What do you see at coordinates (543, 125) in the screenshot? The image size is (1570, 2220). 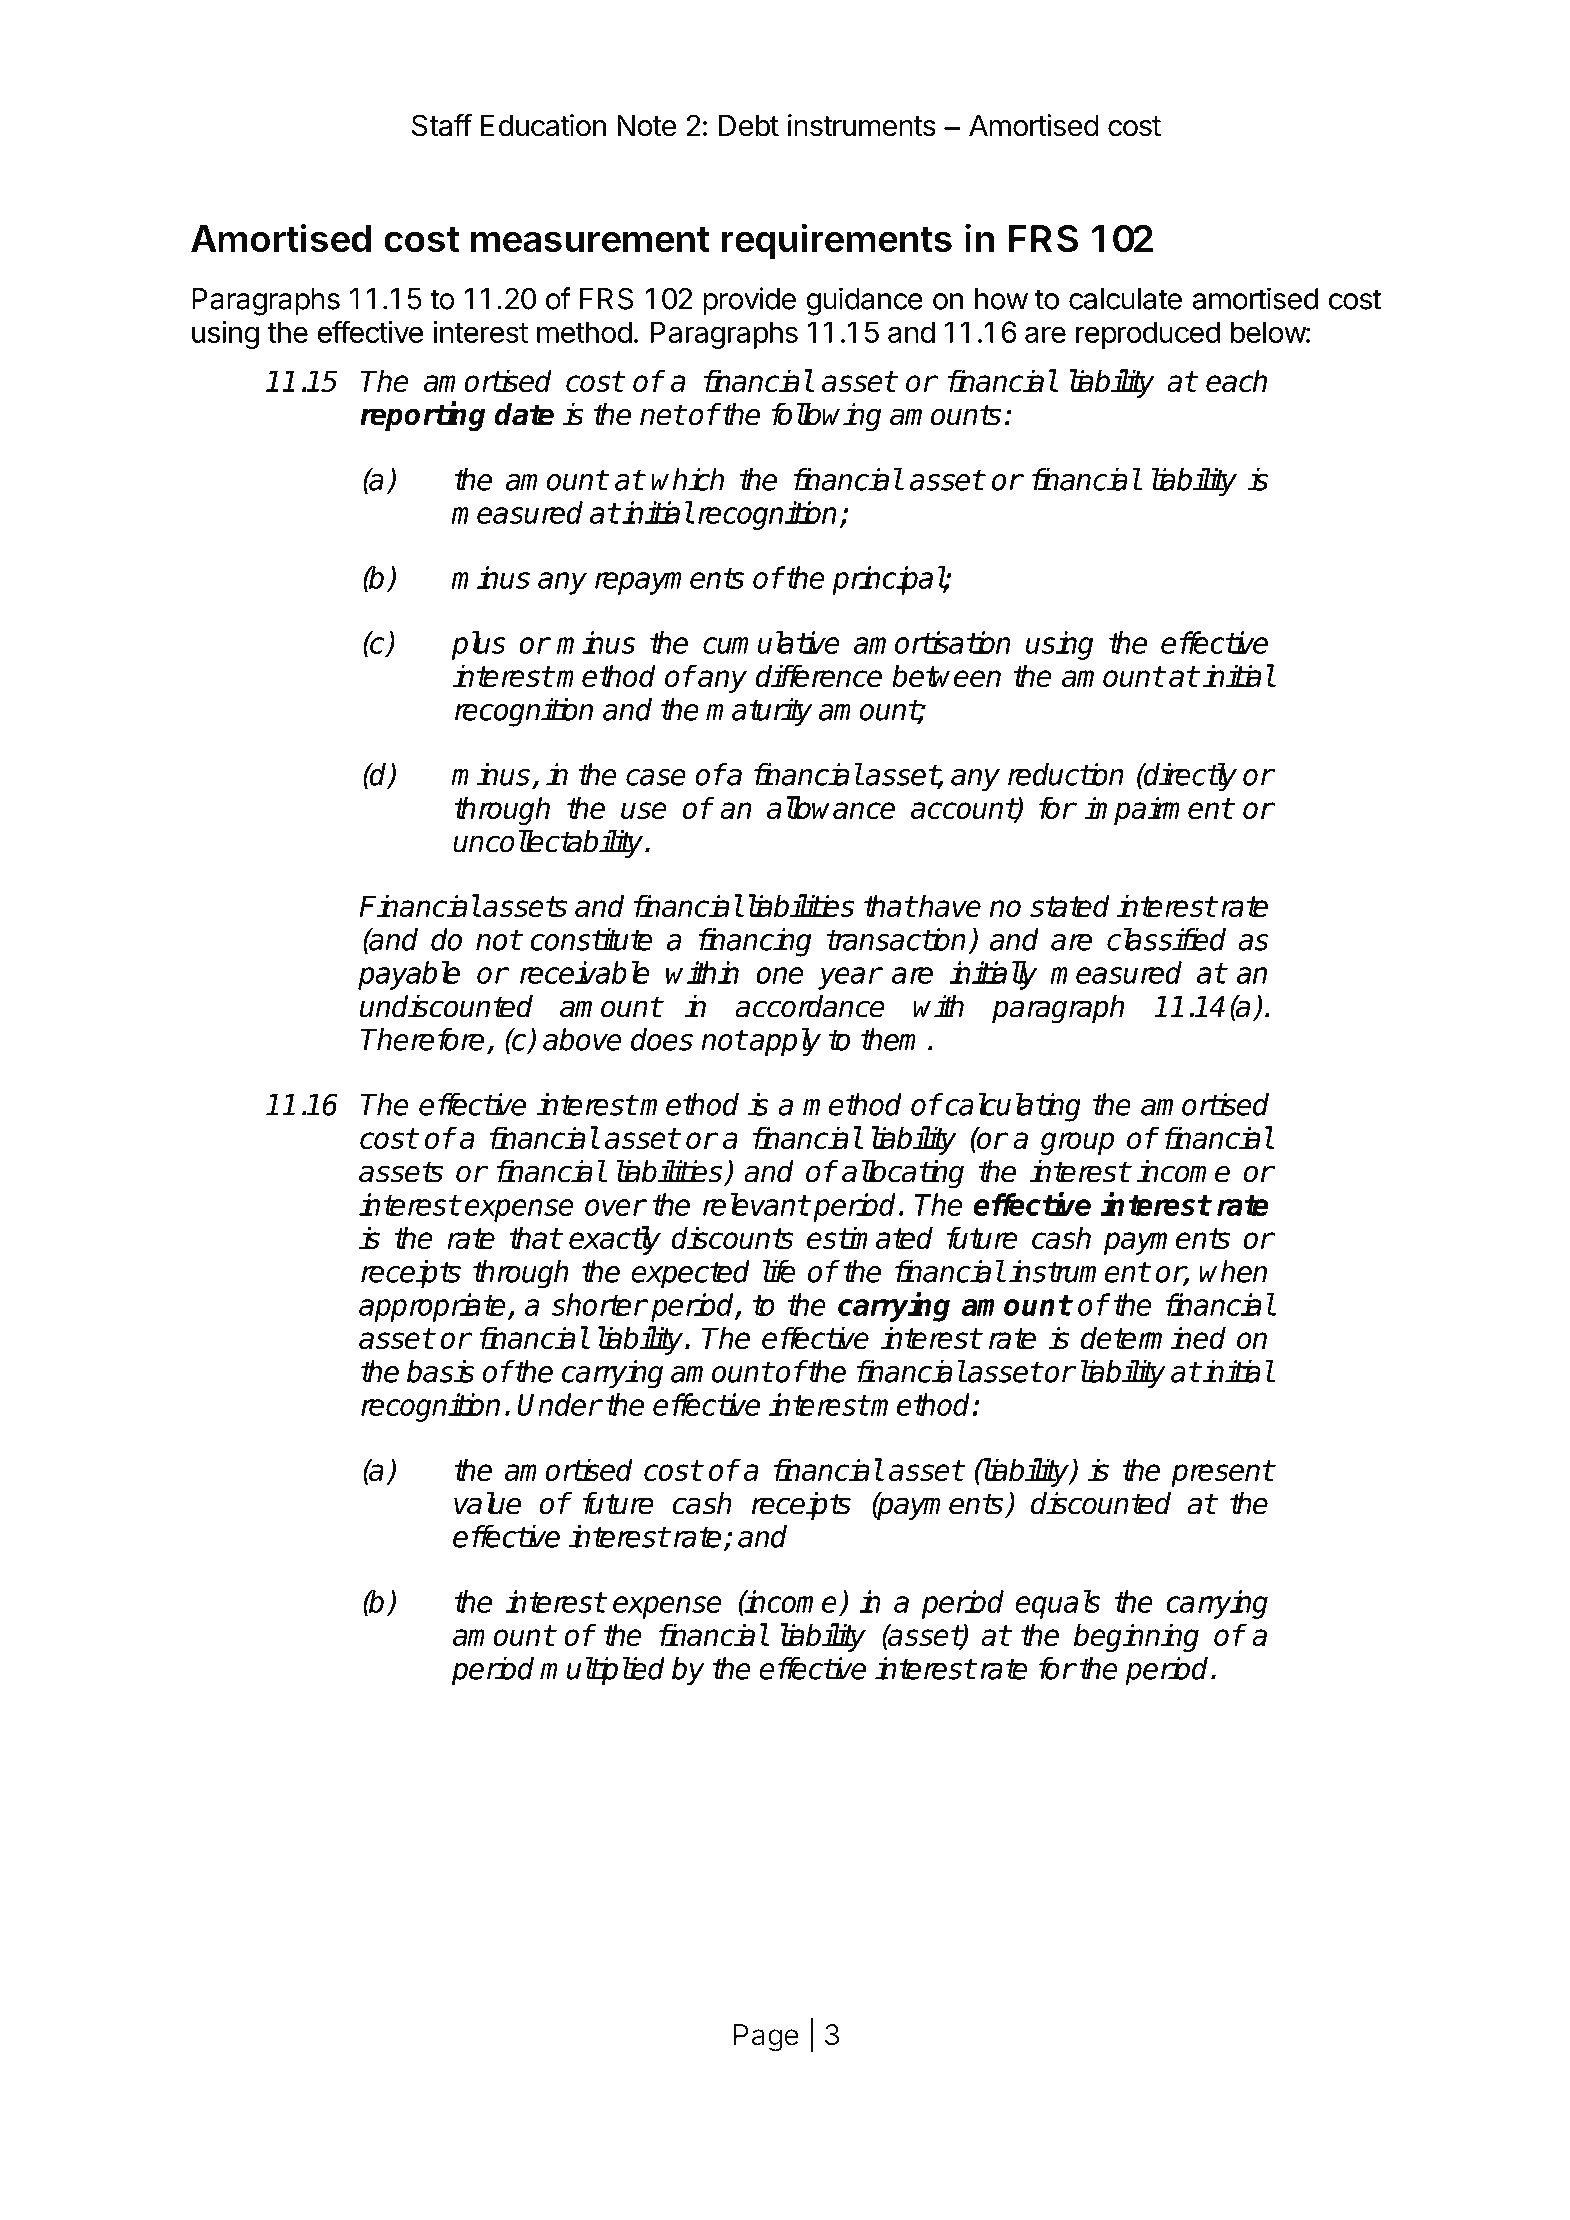 I see `Education` at bounding box center [543, 125].
